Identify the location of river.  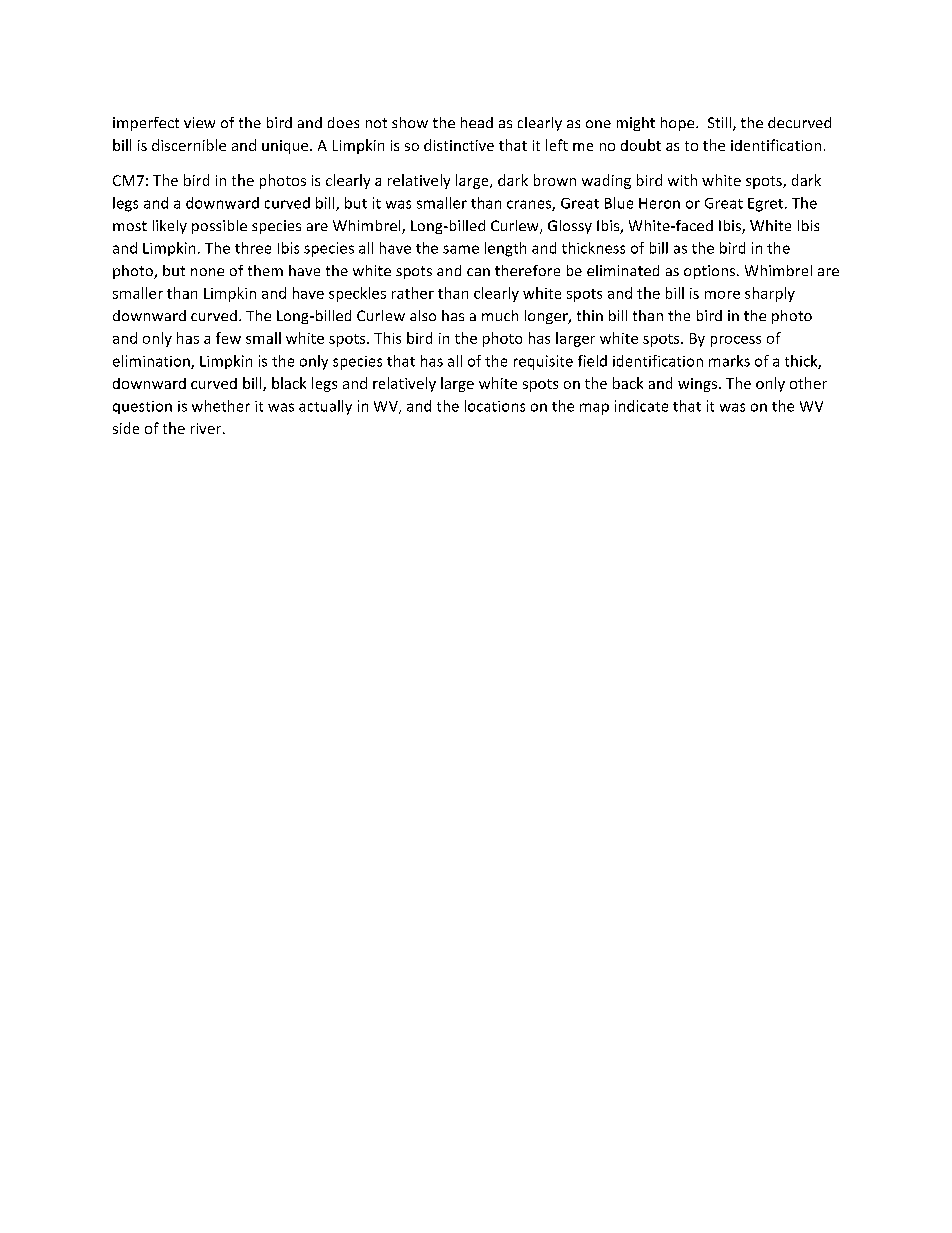
(207, 428).
